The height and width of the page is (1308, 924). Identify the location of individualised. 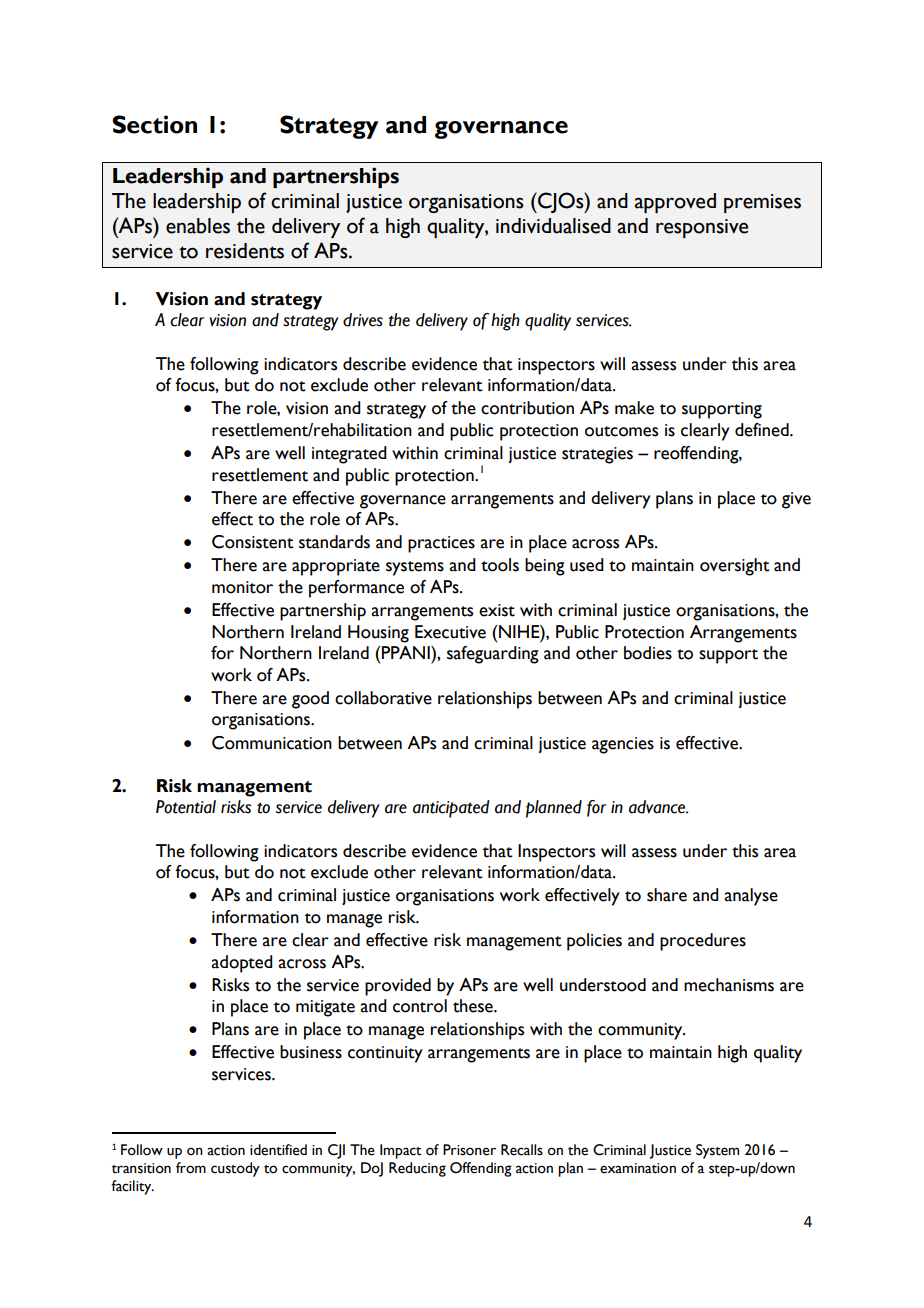
(553, 226).
